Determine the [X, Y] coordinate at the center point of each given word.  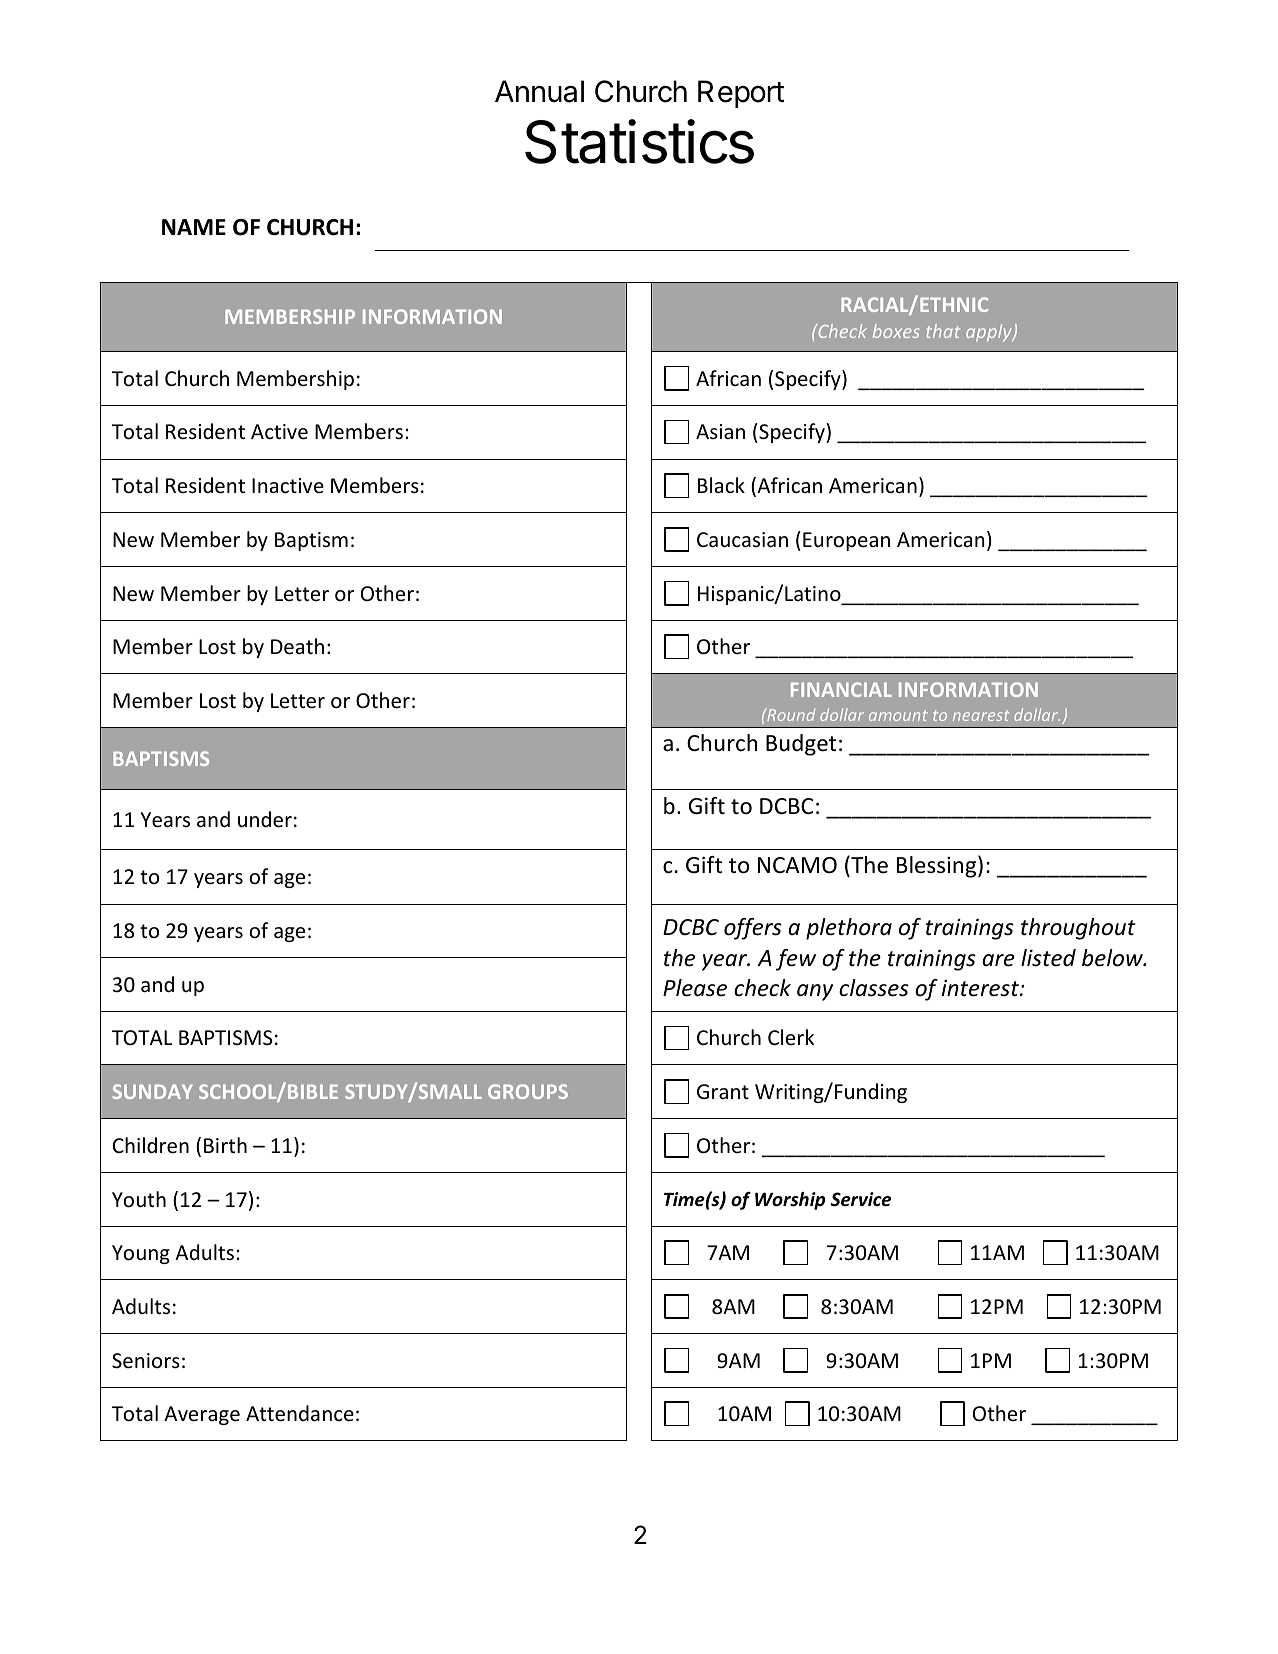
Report [741, 94]
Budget [801, 745]
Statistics [639, 141]
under [265, 819]
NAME [194, 227]
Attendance [300, 1413]
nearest [981, 715]
